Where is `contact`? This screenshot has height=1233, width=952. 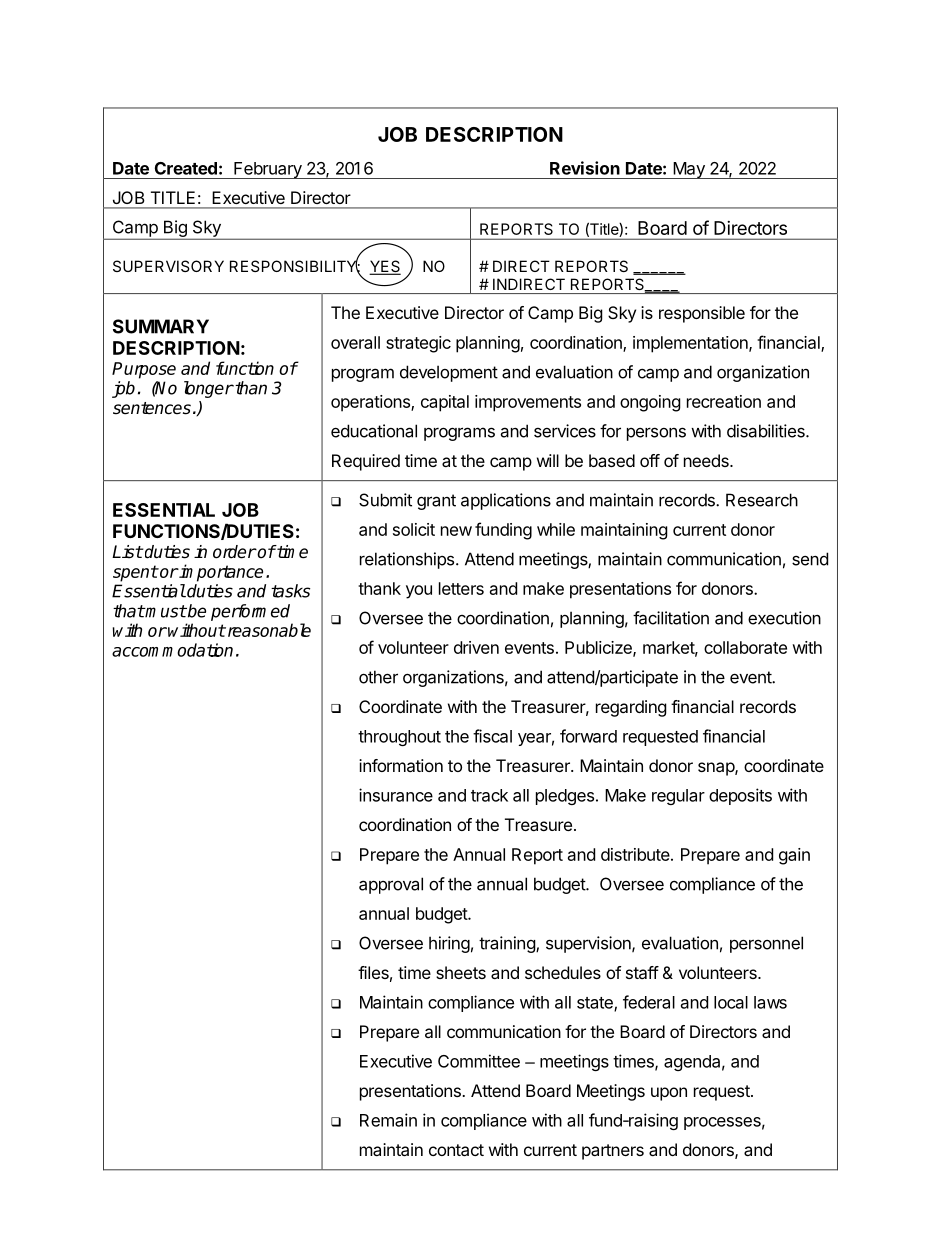
contact is located at coordinates (456, 1150).
